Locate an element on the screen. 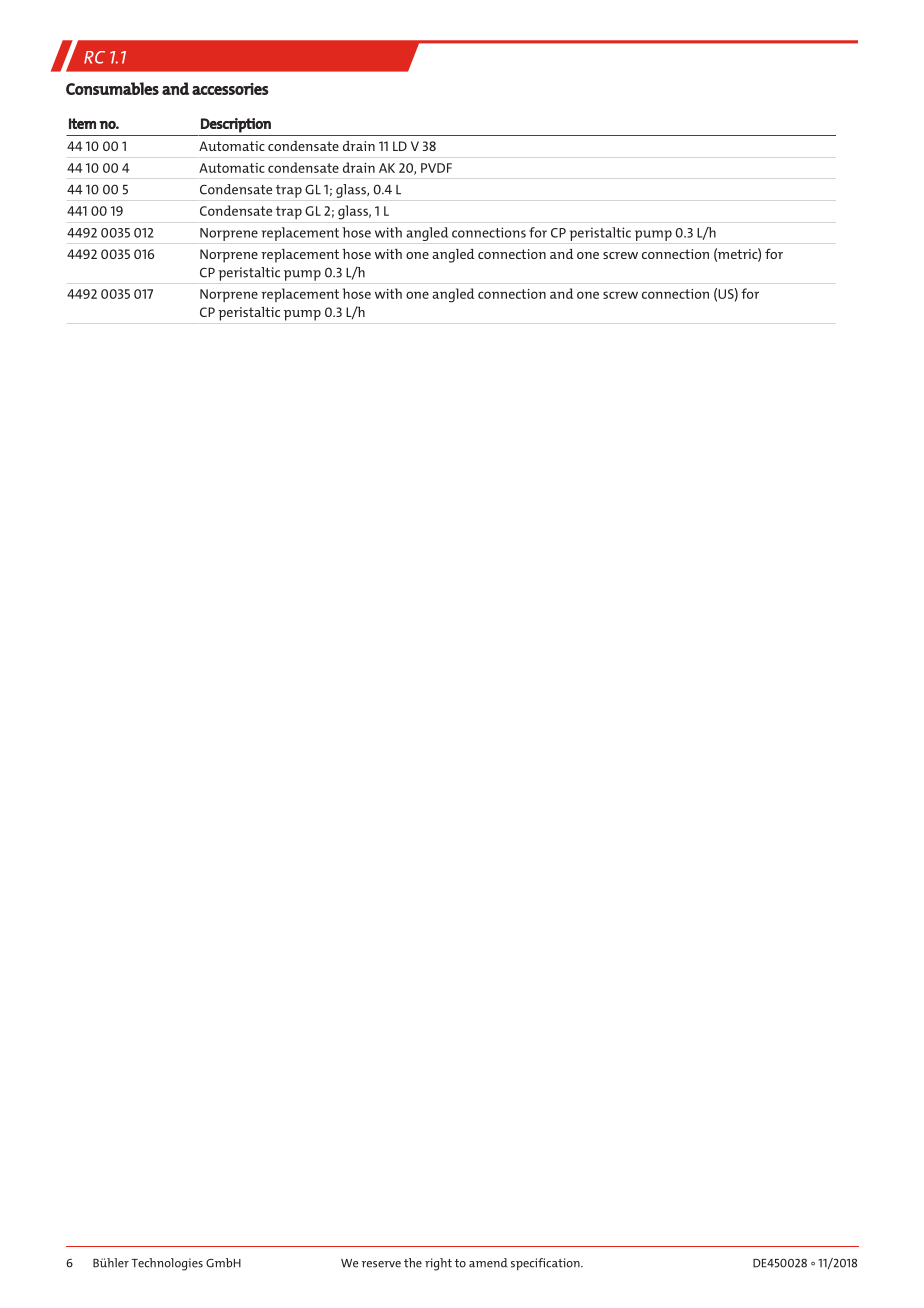 This screenshot has height=1308, width=924. amend is located at coordinates (488, 1263).
